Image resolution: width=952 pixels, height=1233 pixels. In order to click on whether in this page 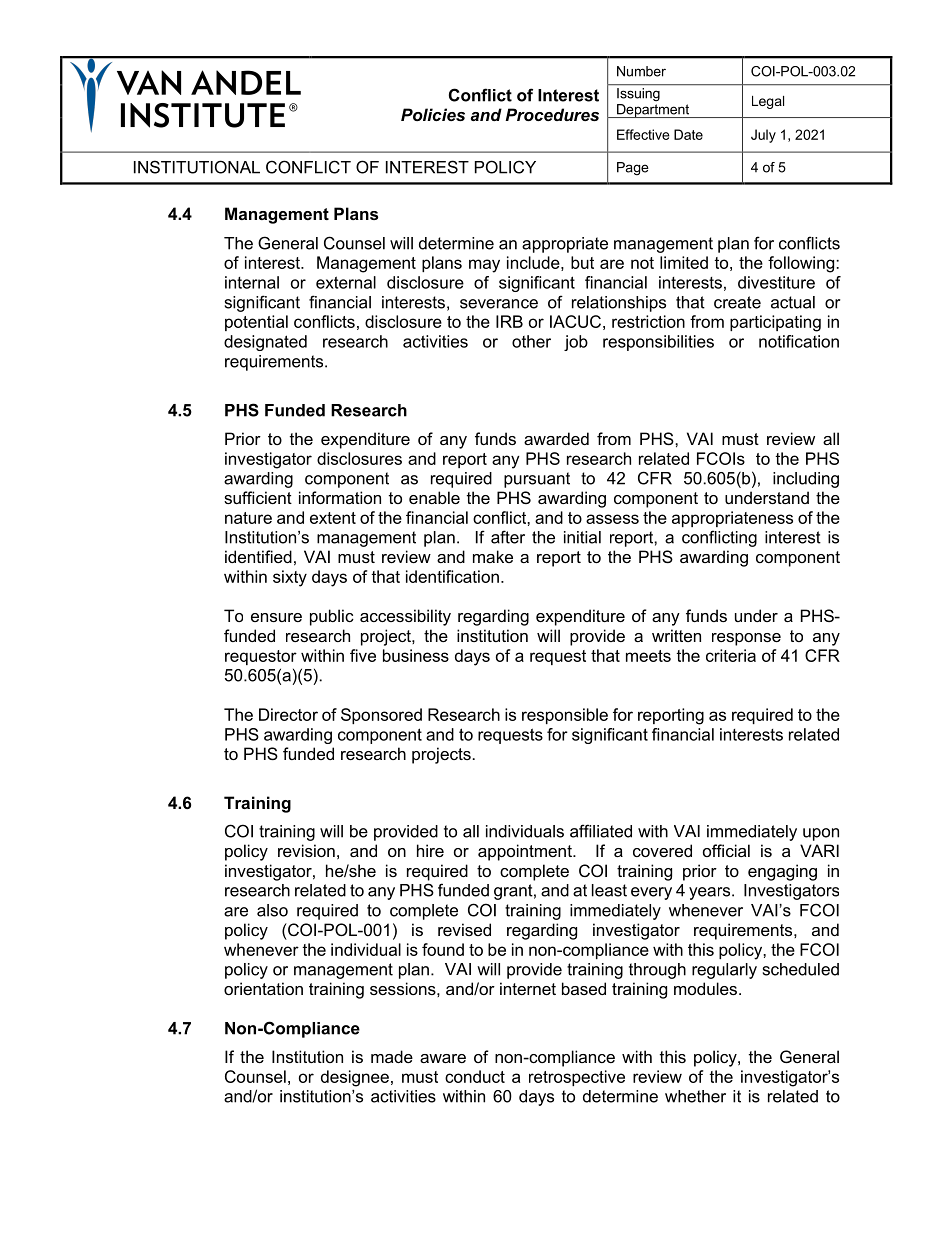, I will do `click(695, 1096)`.
